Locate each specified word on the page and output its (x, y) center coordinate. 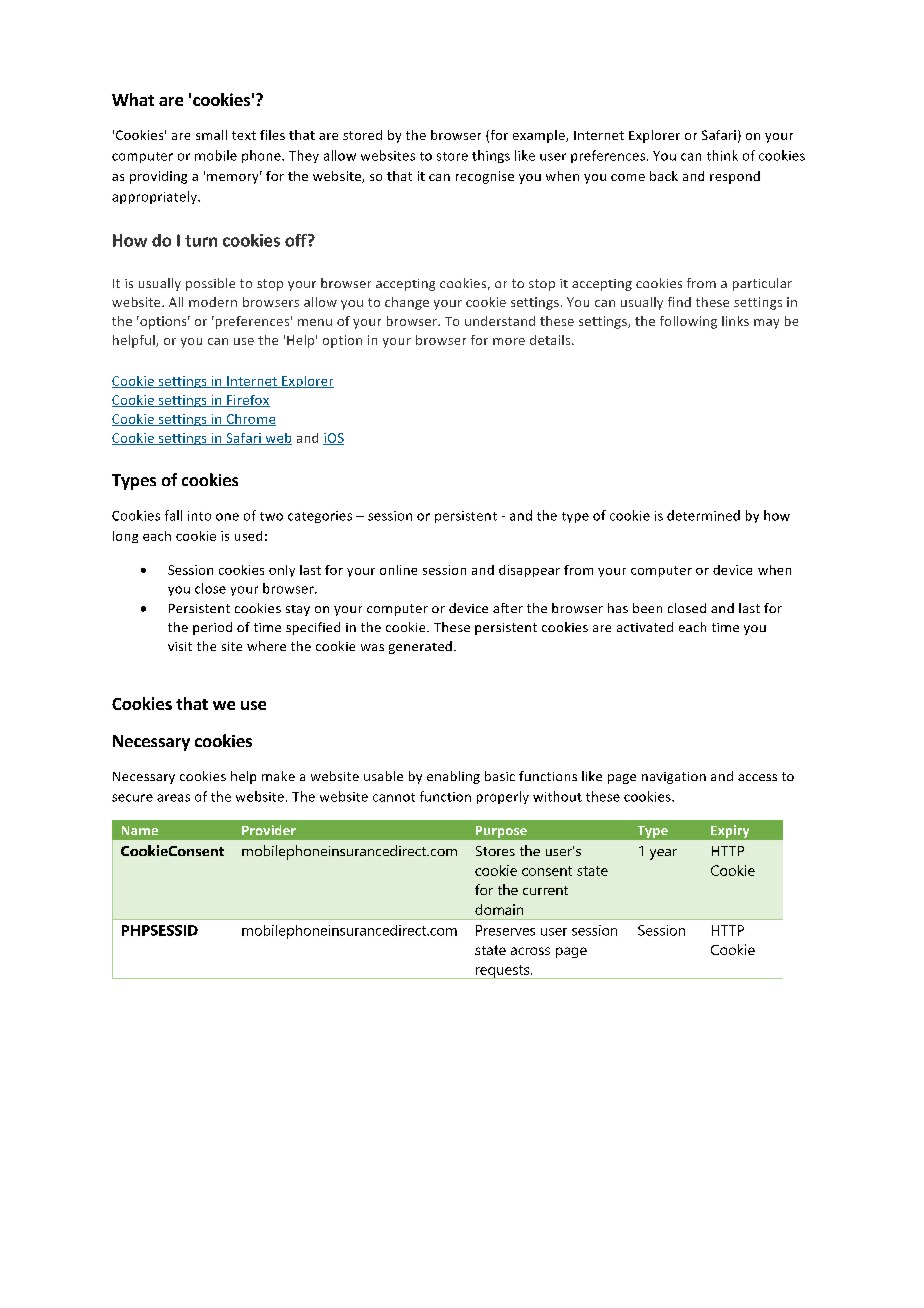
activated (645, 627)
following (688, 322)
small (211, 135)
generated (420, 647)
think (722, 155)
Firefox (247, 401)
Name (140, 830)
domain (499, 909)
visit (180, 646)
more (509, 341)
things (491, 156)
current (545, 890)
